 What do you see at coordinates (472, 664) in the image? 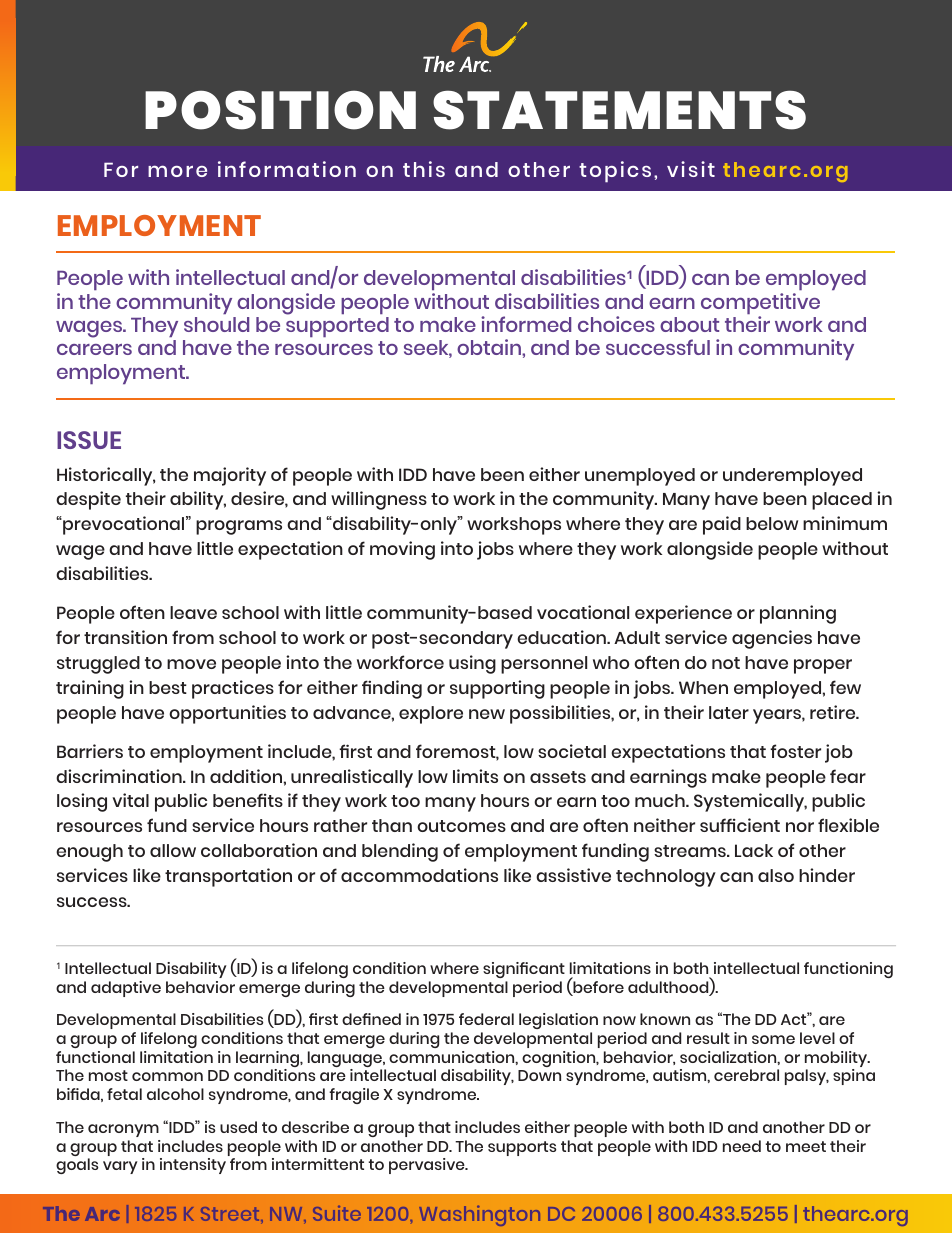
I see `using` at bounding box center [472, 664].
